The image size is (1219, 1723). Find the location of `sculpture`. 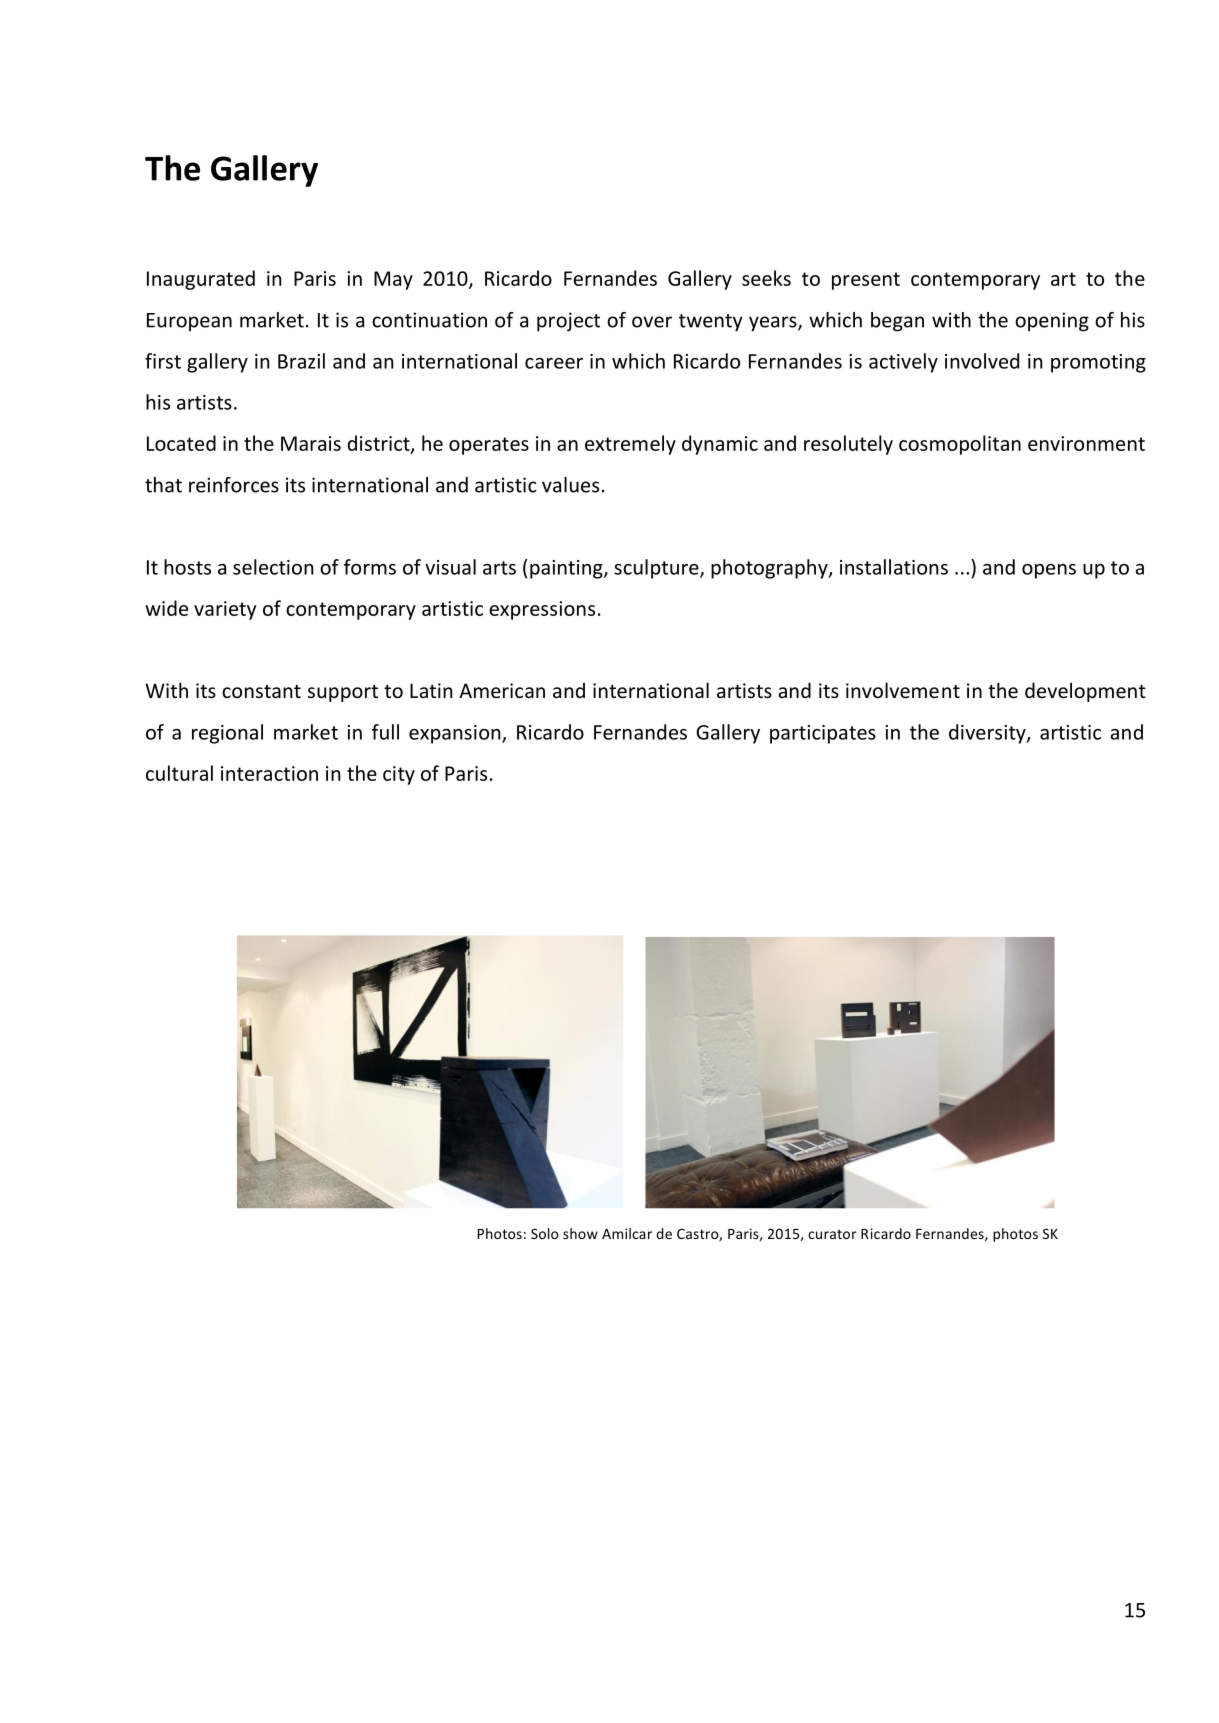

sculpture is located at coordinates (657, 569).
